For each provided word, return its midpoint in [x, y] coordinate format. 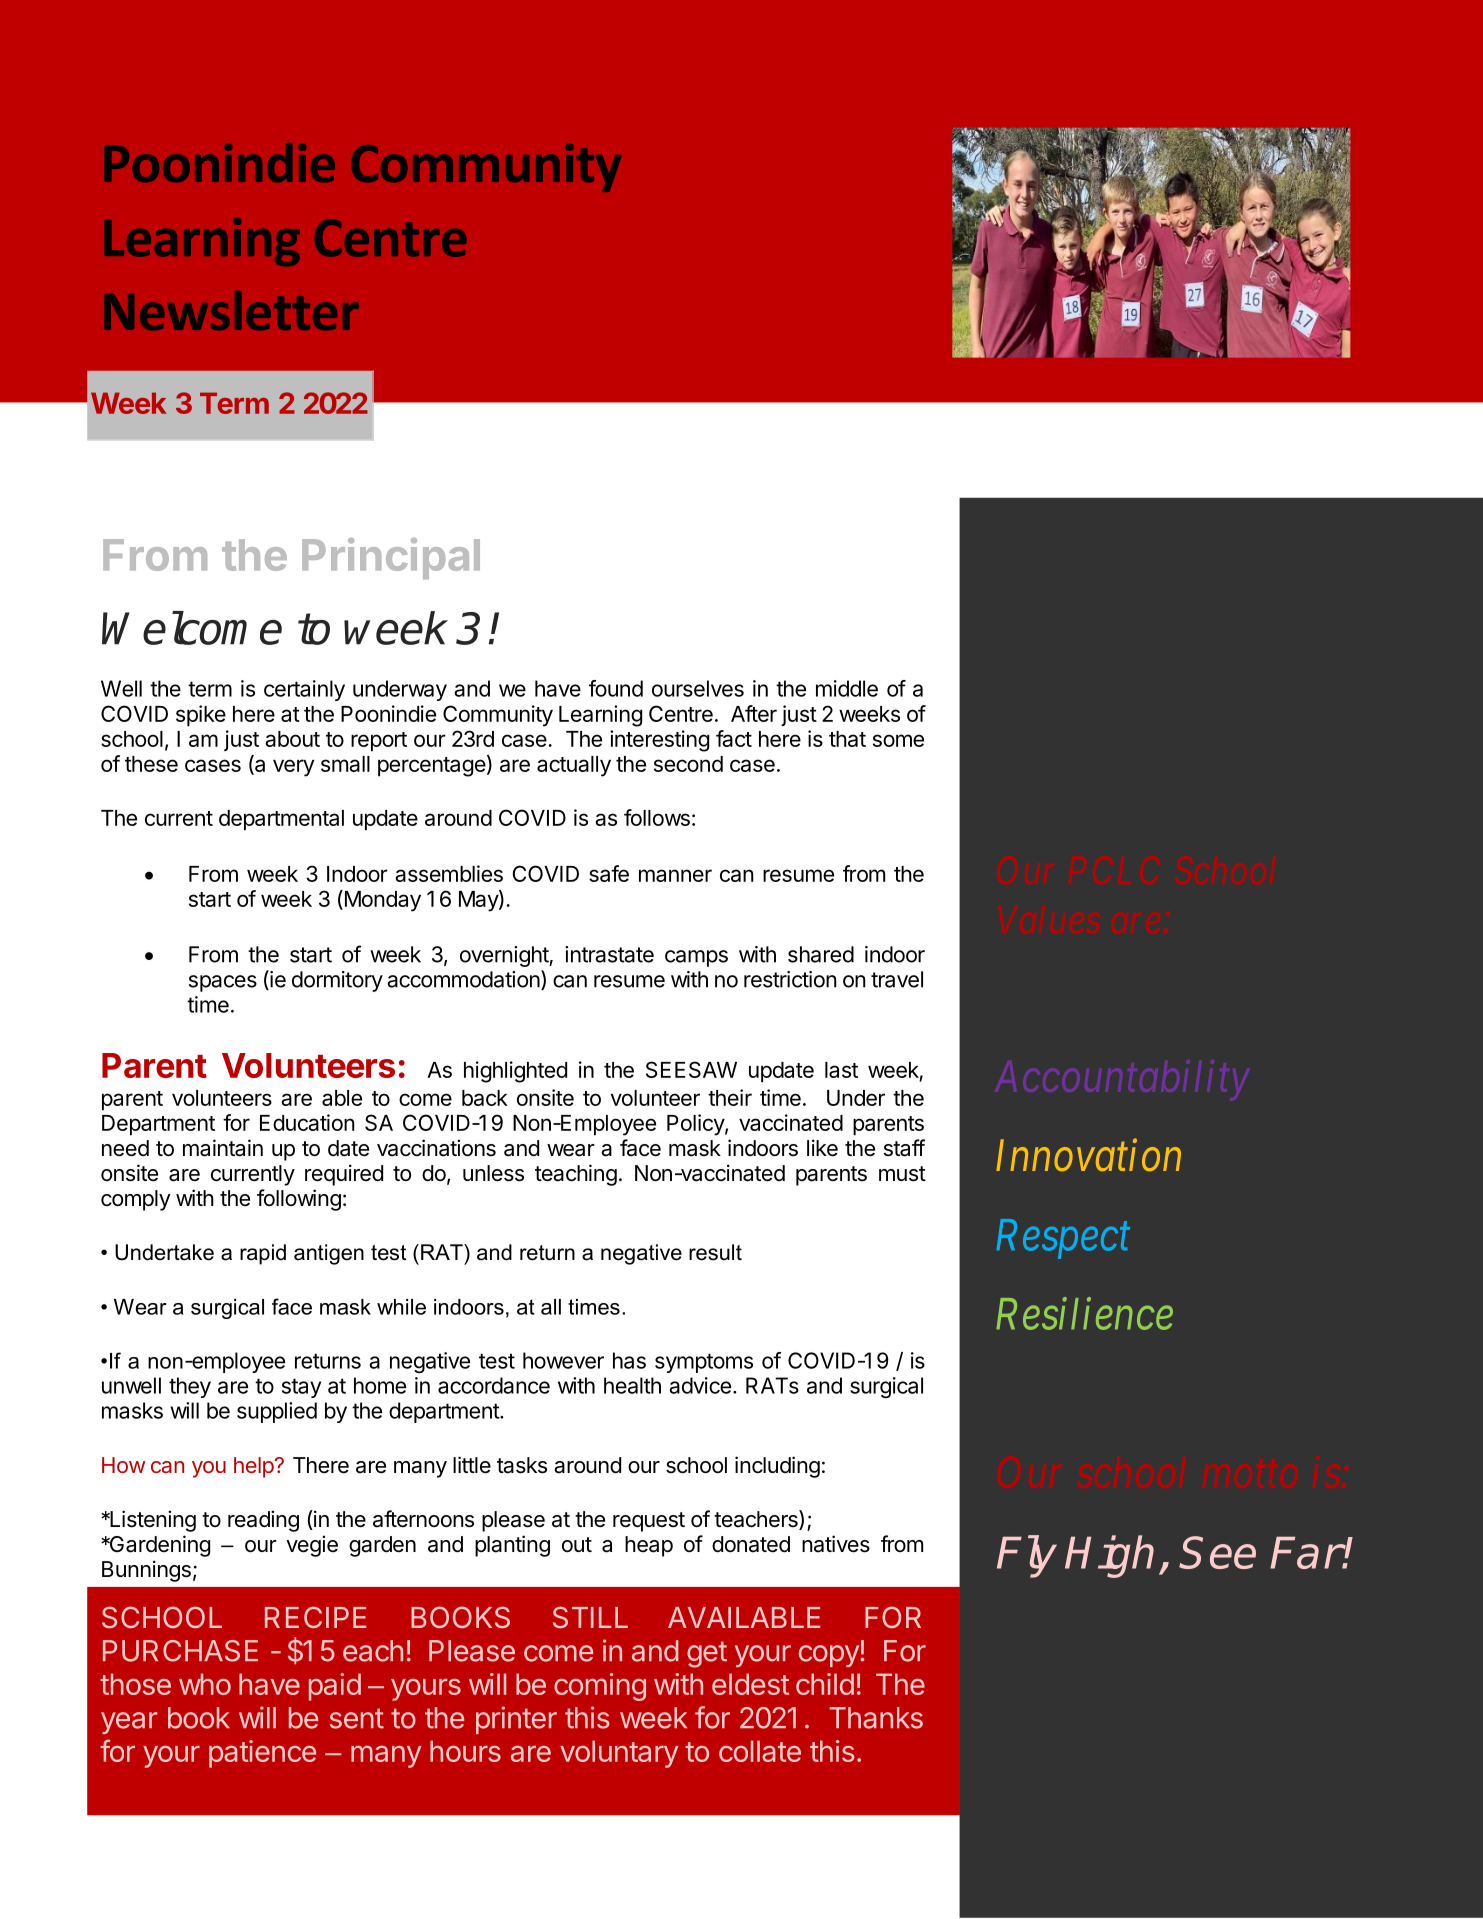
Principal [391, 558]
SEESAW [691, 1069]
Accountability [1122, 1080]
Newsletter [231, 310]
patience [262, 1754]
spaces [223, 983]
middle [847, 688]
